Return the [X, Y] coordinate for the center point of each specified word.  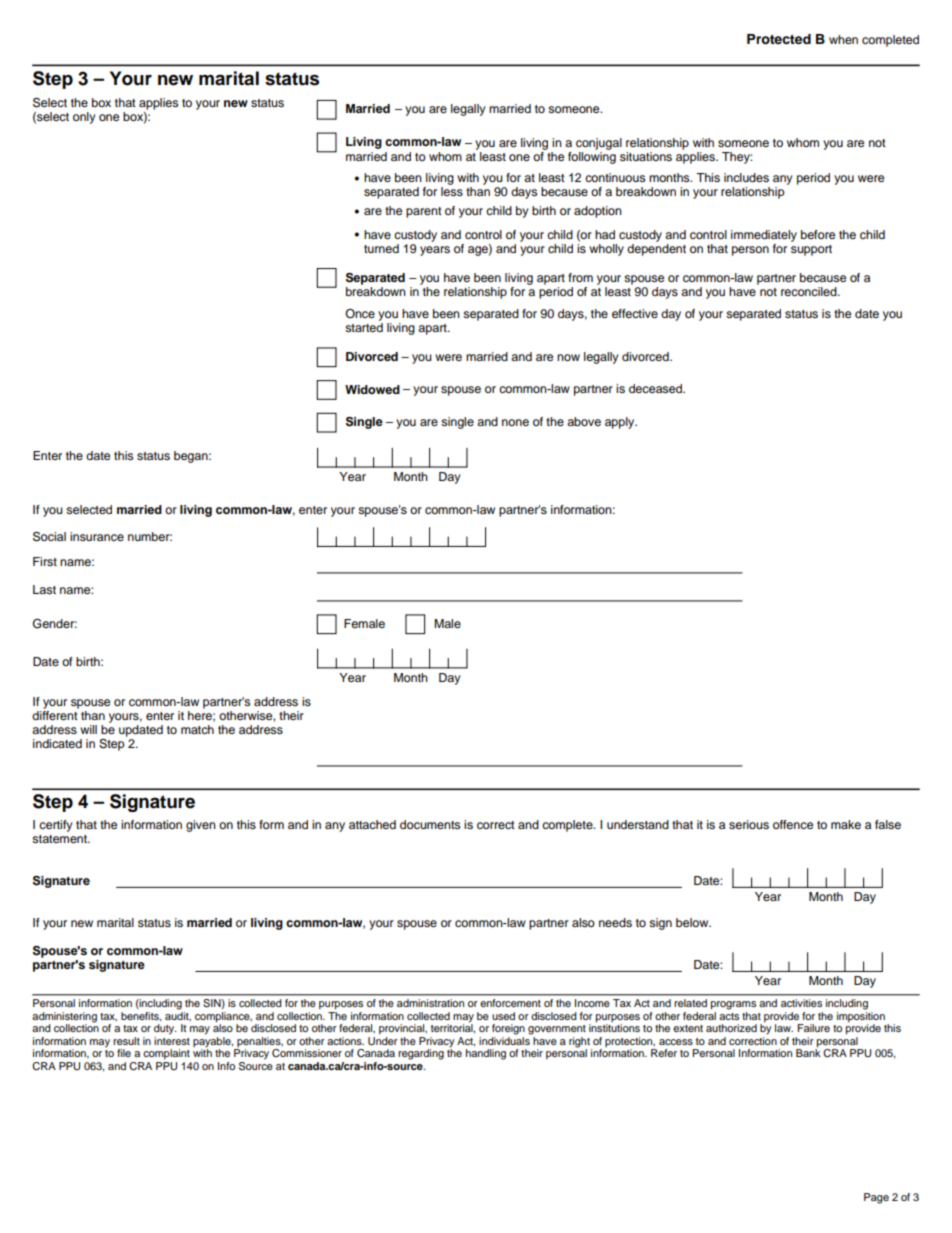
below [693, 922]
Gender [55, 624]
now [568, 357]
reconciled [810, 291]
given [201, 826]
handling [486, 1054]
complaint [166, 1054]
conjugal [599, 144]
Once [360, 313]
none [515, 422]
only [84, 118]
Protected [779, 39]
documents [430, 824]
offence [793, 824]
